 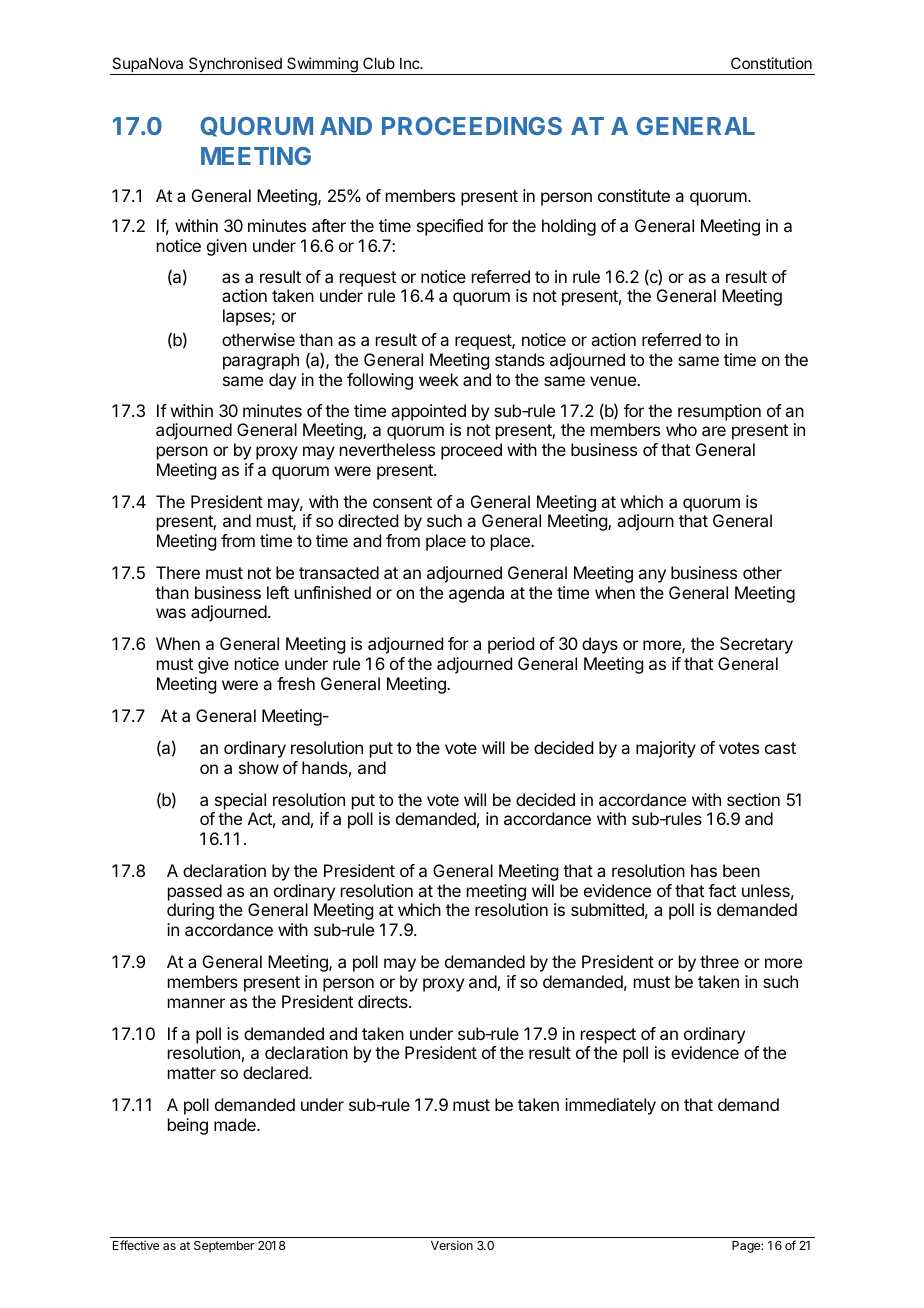 What do you see at coordinates (224, 1247) in the screenshot?
I see `September` at bounding box center [224, 1247].
